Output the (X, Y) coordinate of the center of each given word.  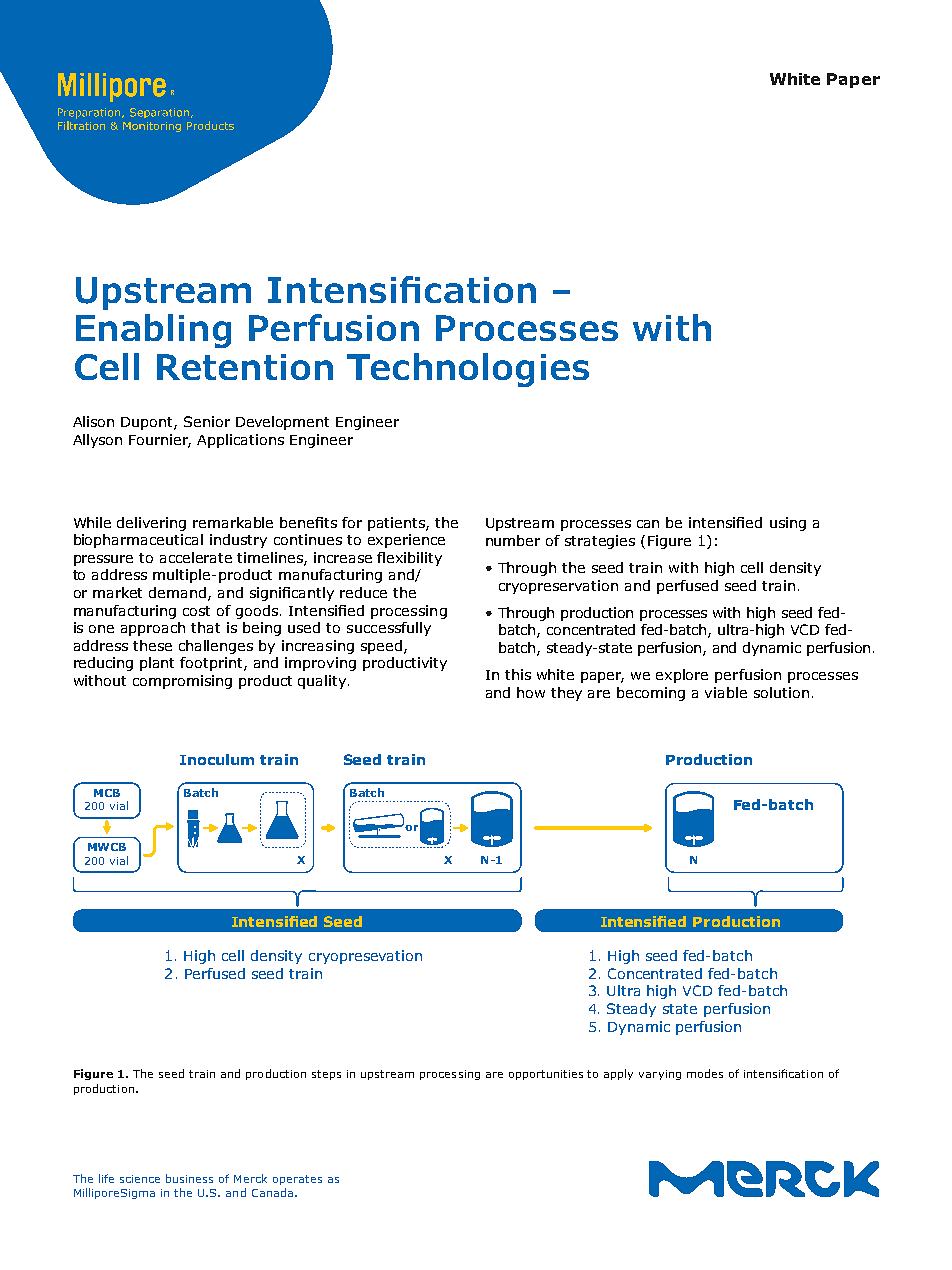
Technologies (468, 370)
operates (297, 1180)
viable (726, 692)
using (788, 524)
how (531, 692)
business (189, 1178)
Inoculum (217, 759)
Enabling (153, 331)
